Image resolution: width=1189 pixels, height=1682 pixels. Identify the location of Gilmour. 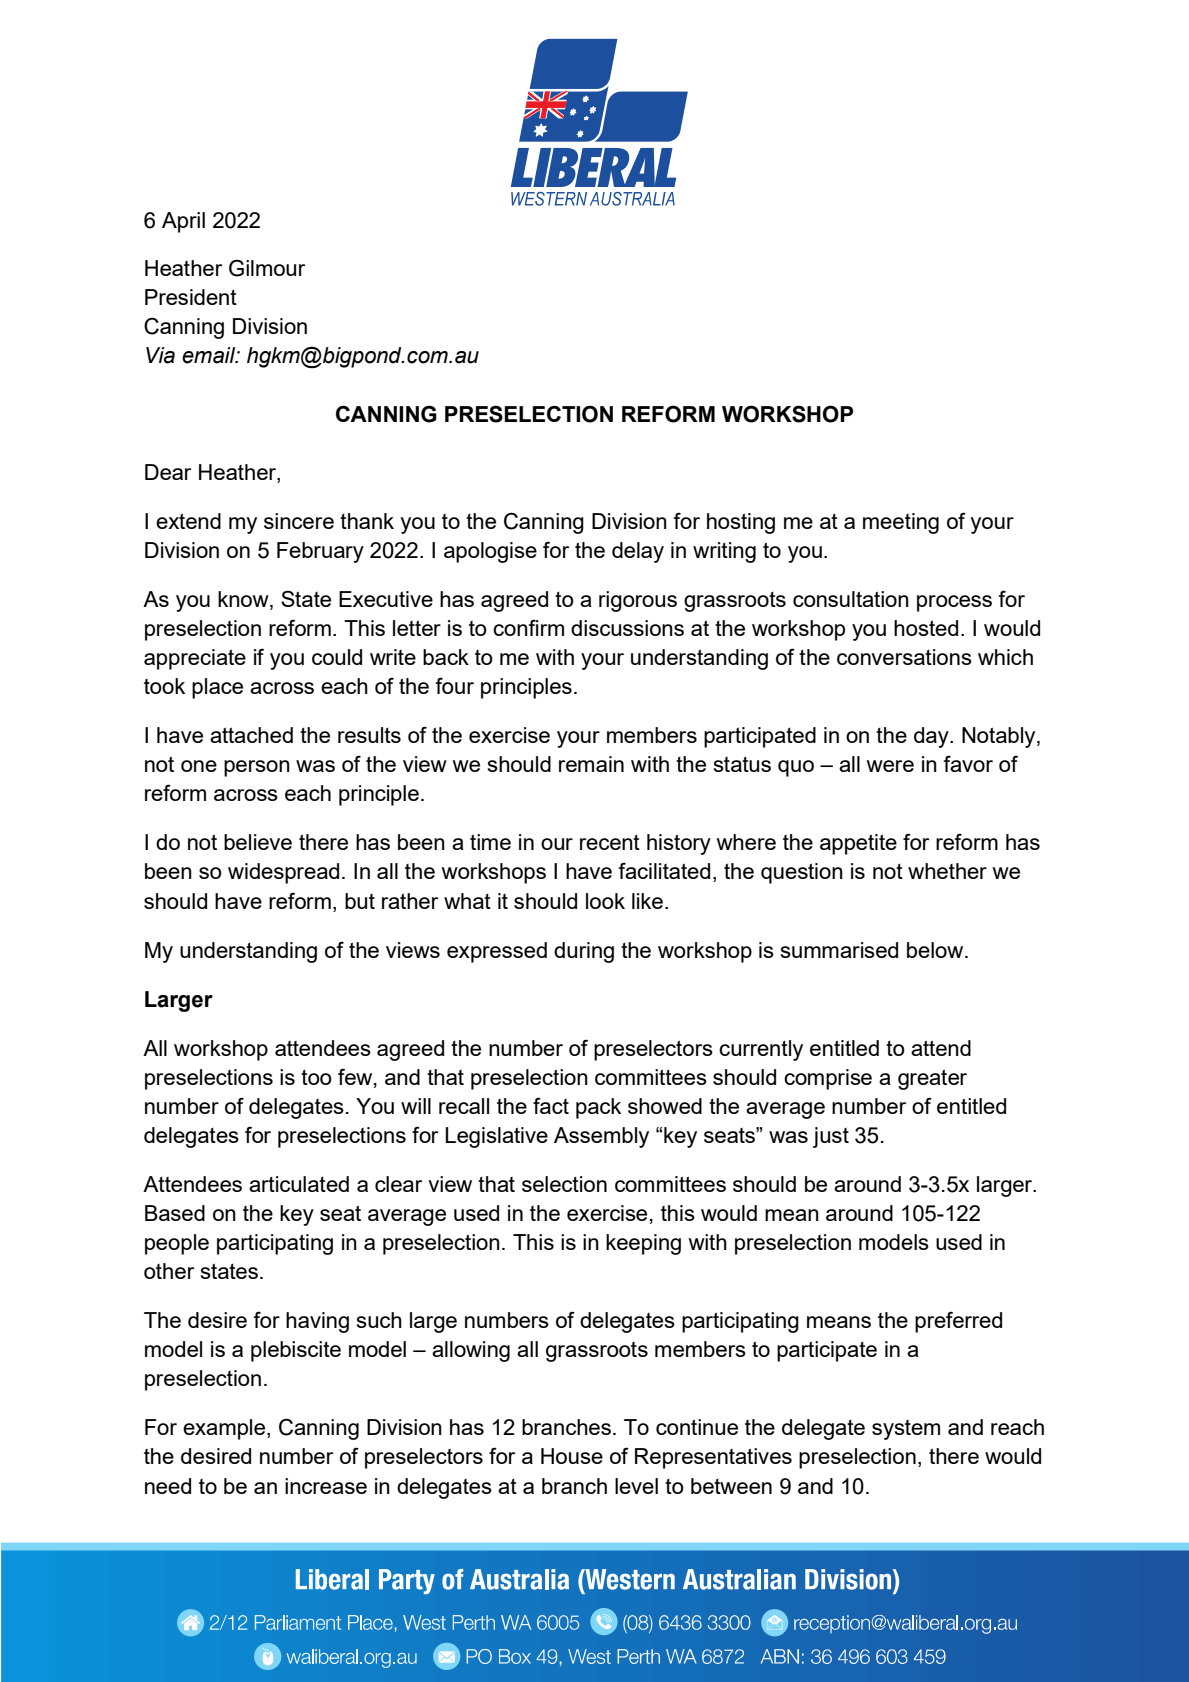
(267, 268).
